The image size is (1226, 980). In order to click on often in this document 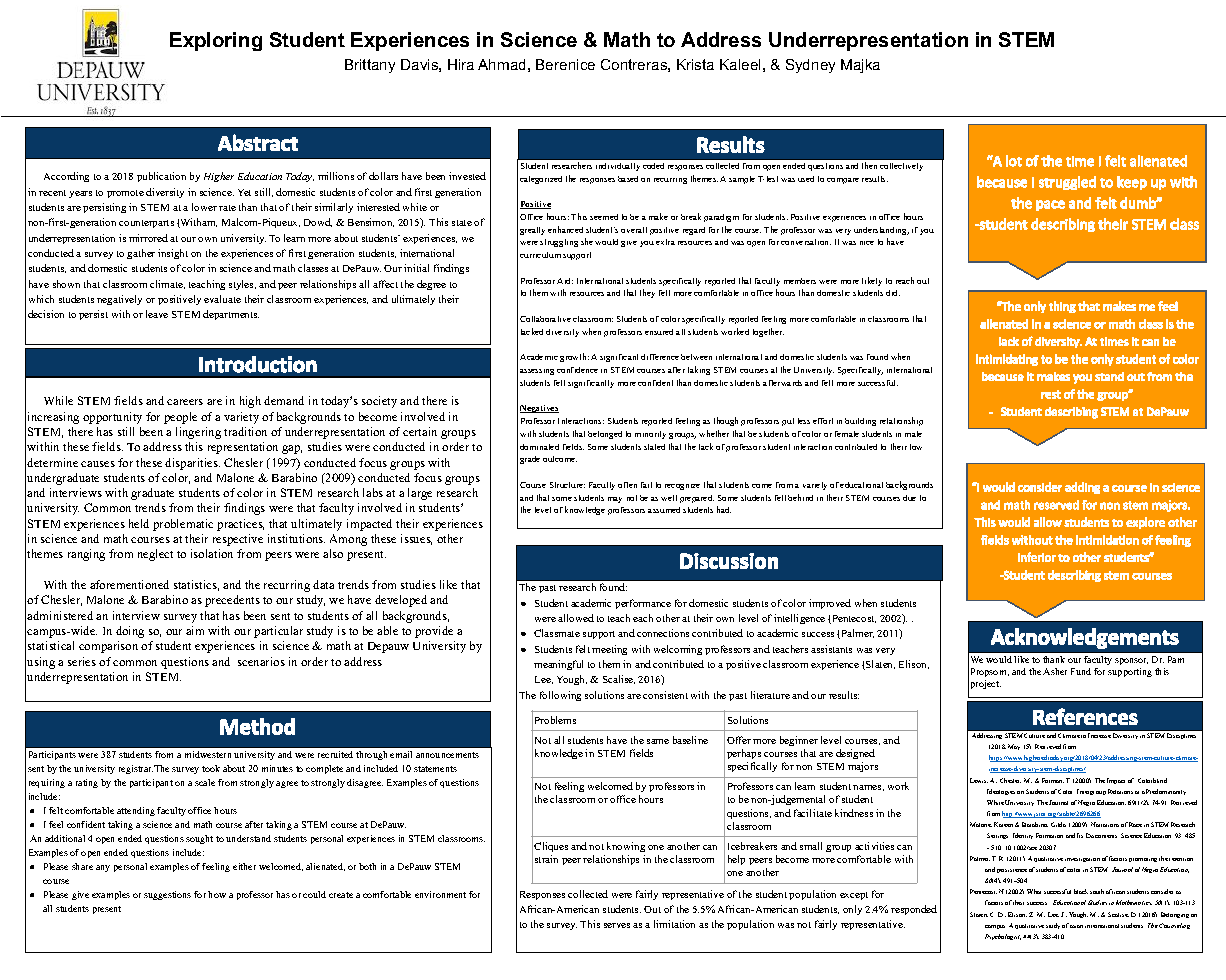, I will do `click(627, 485)`.
